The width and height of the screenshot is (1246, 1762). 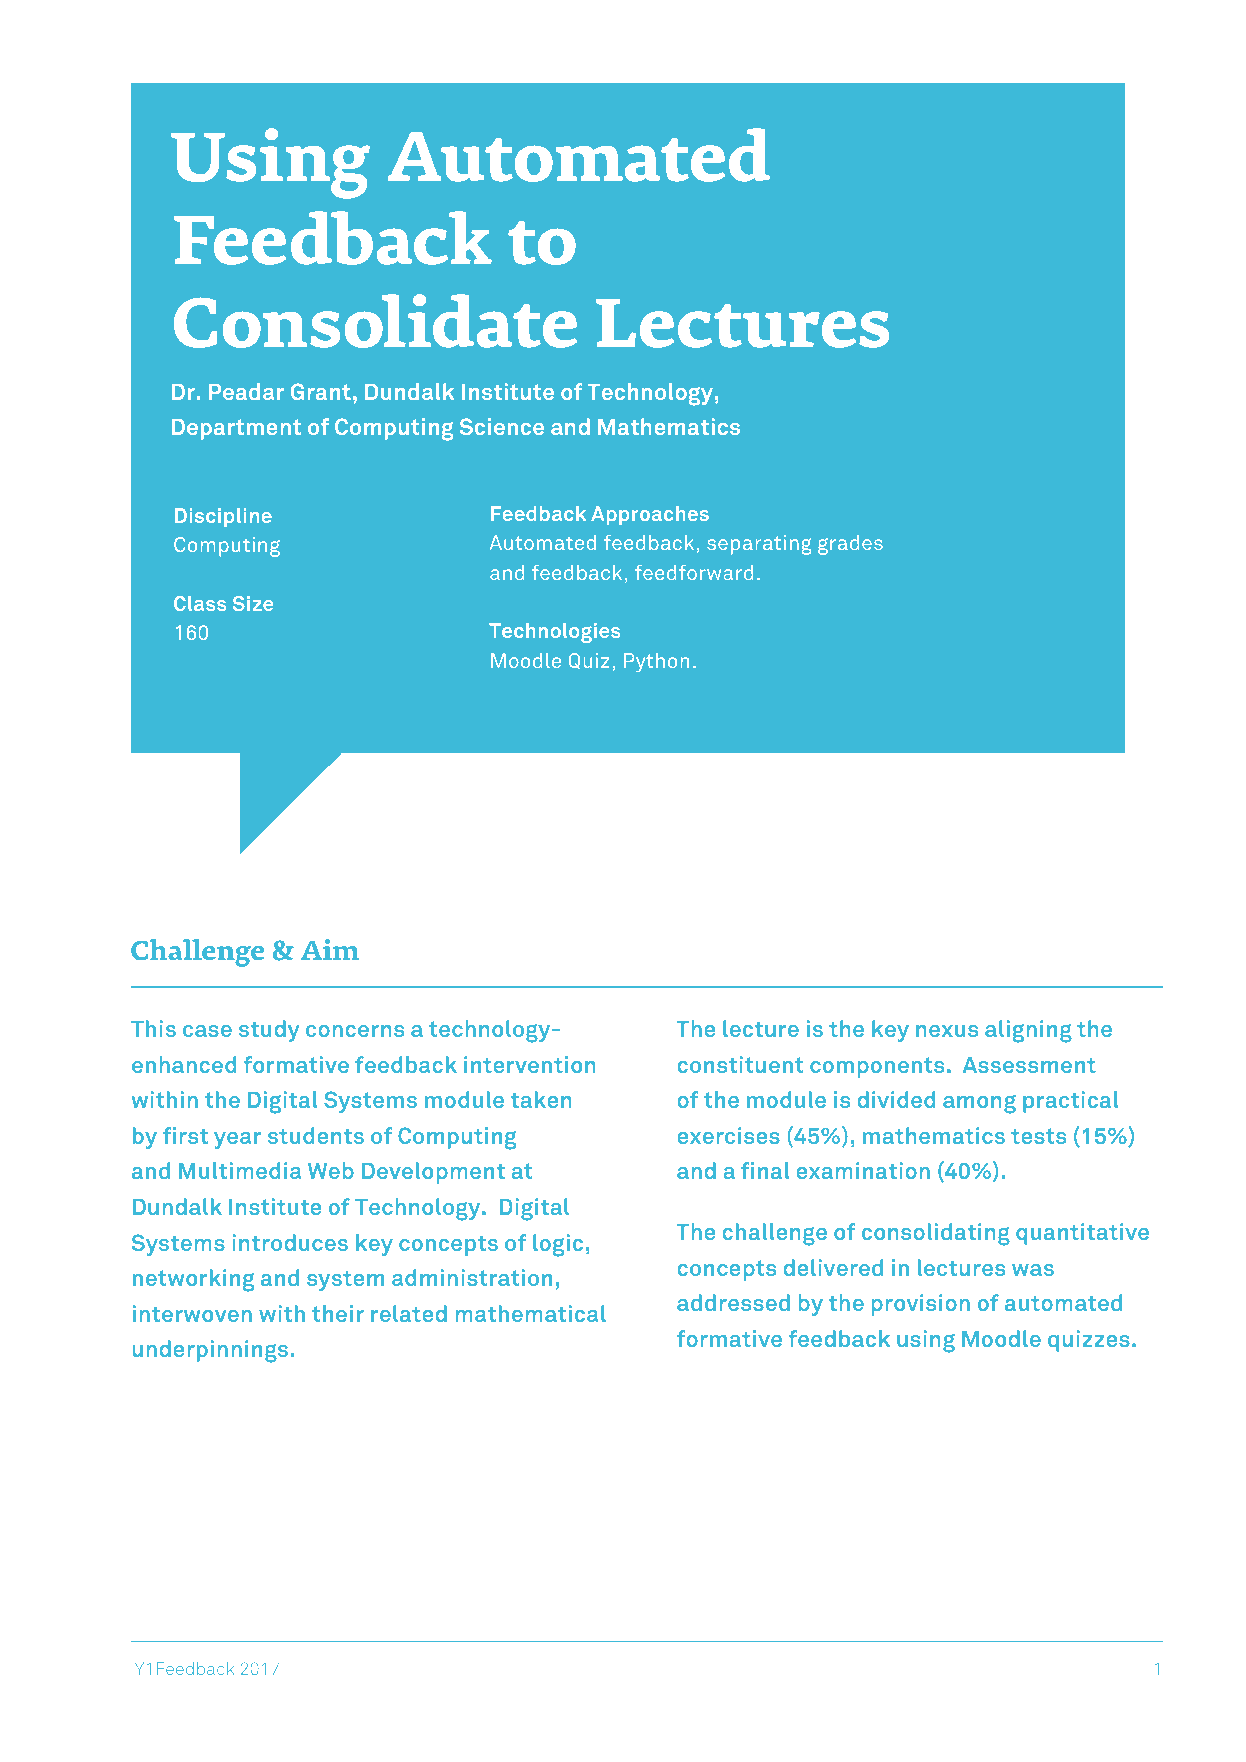 I want to click on Aim, so click(x=330, y=949).
